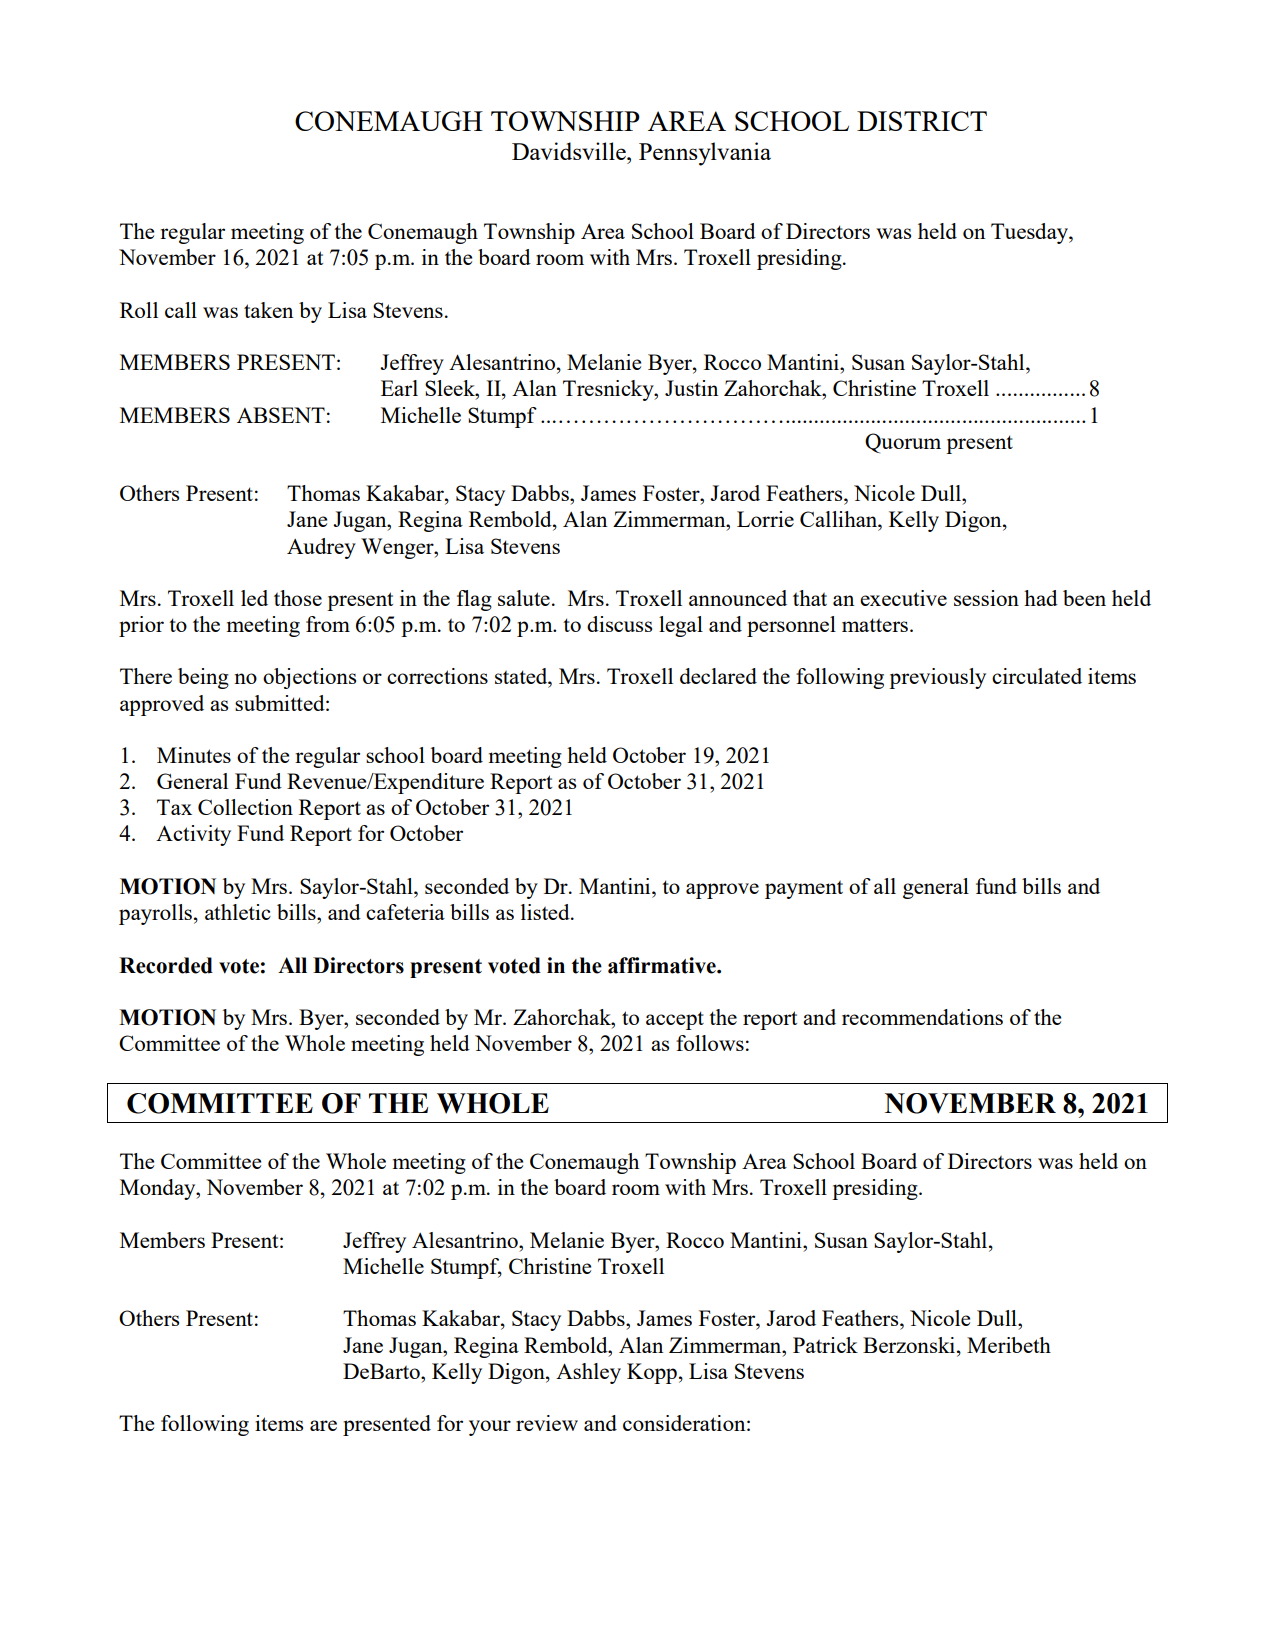  What do you see at coordinates (166, 965) in the screenshot?
I see `Recorded` at bounding box center [166, 965].
